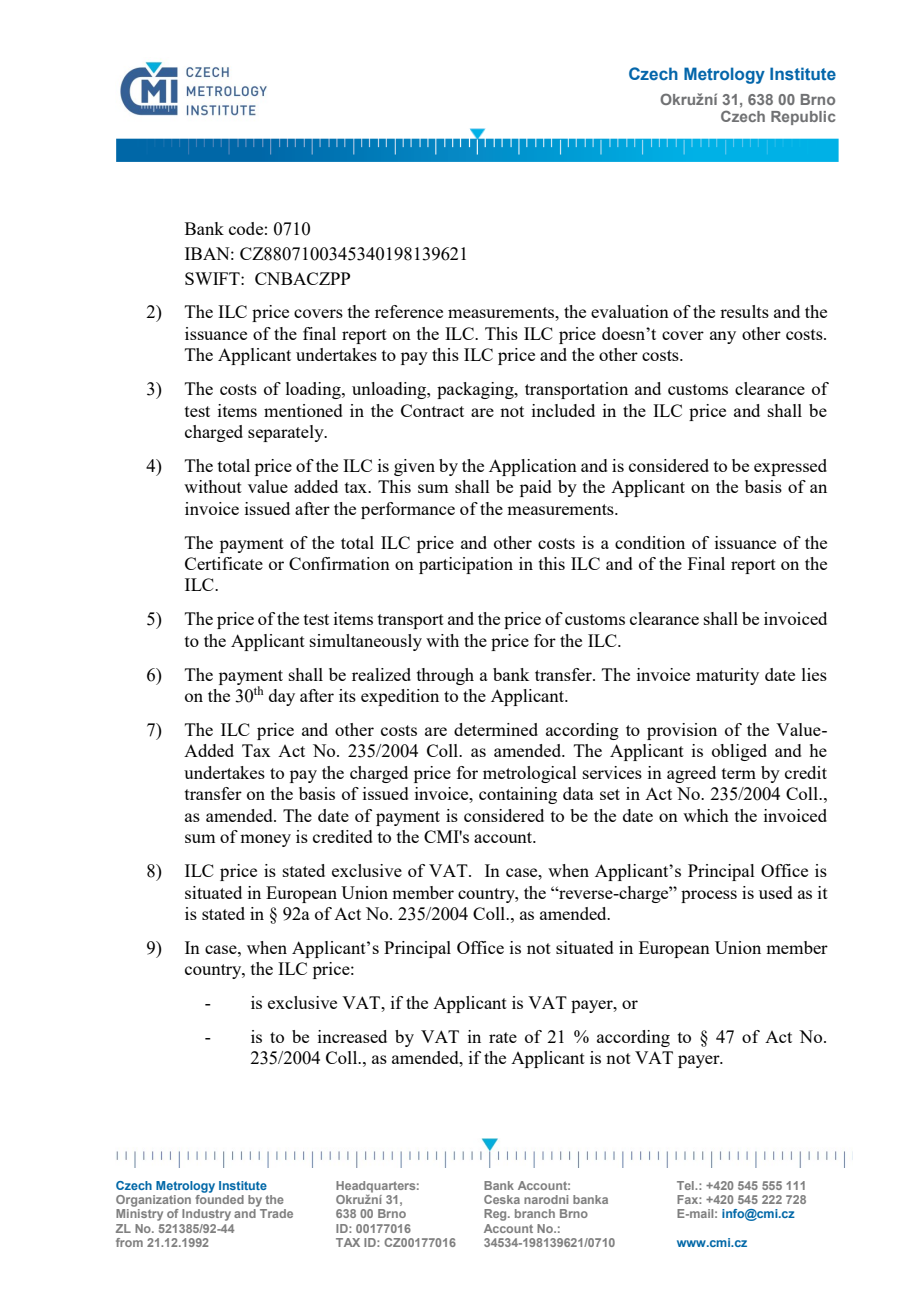  I want to click on maturity, so click(727, 676).
